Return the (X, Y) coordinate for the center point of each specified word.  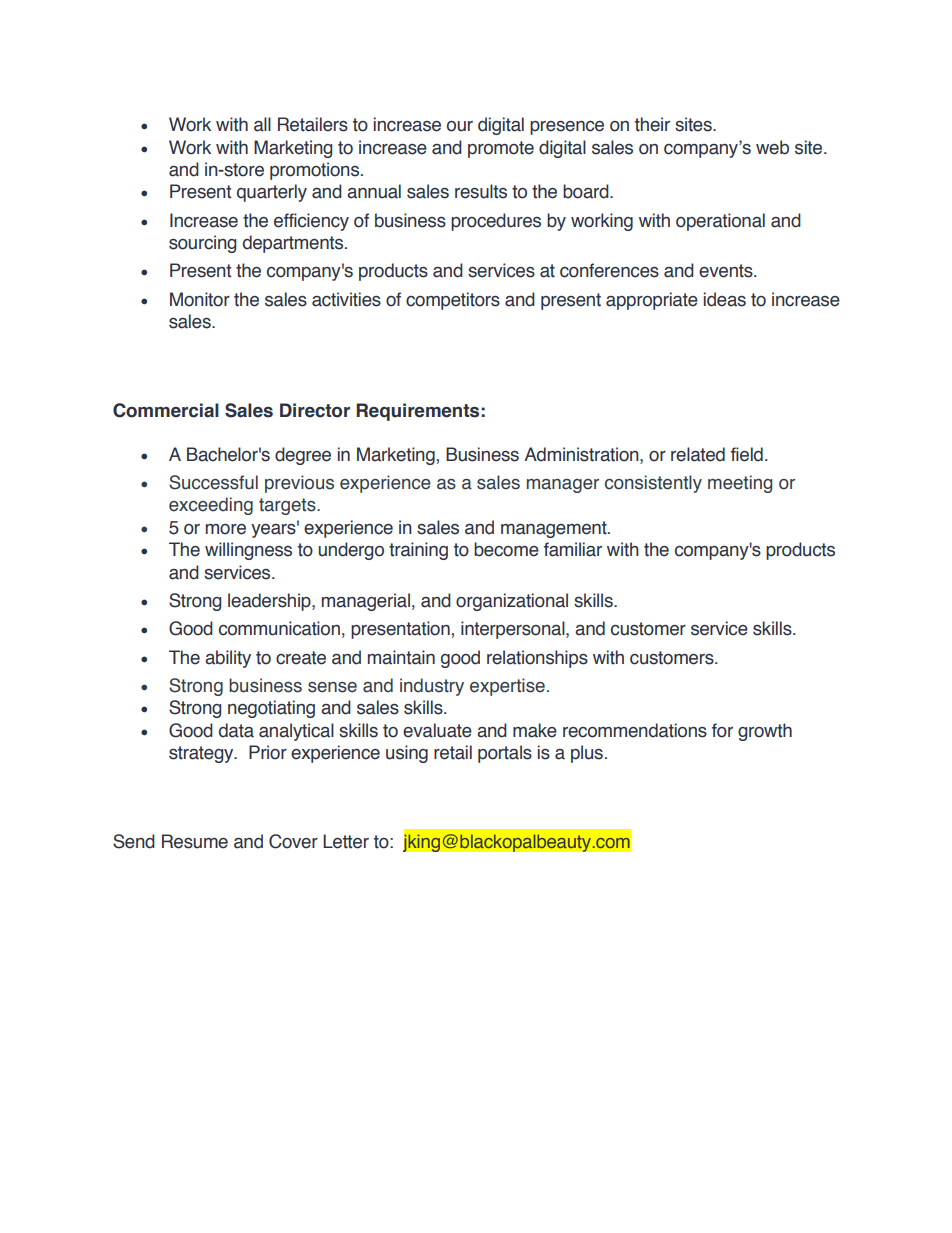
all (262, 124)
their (652, 124)
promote (501, 149)
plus (587, 754)
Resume (195, 841)
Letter (346, 841)
